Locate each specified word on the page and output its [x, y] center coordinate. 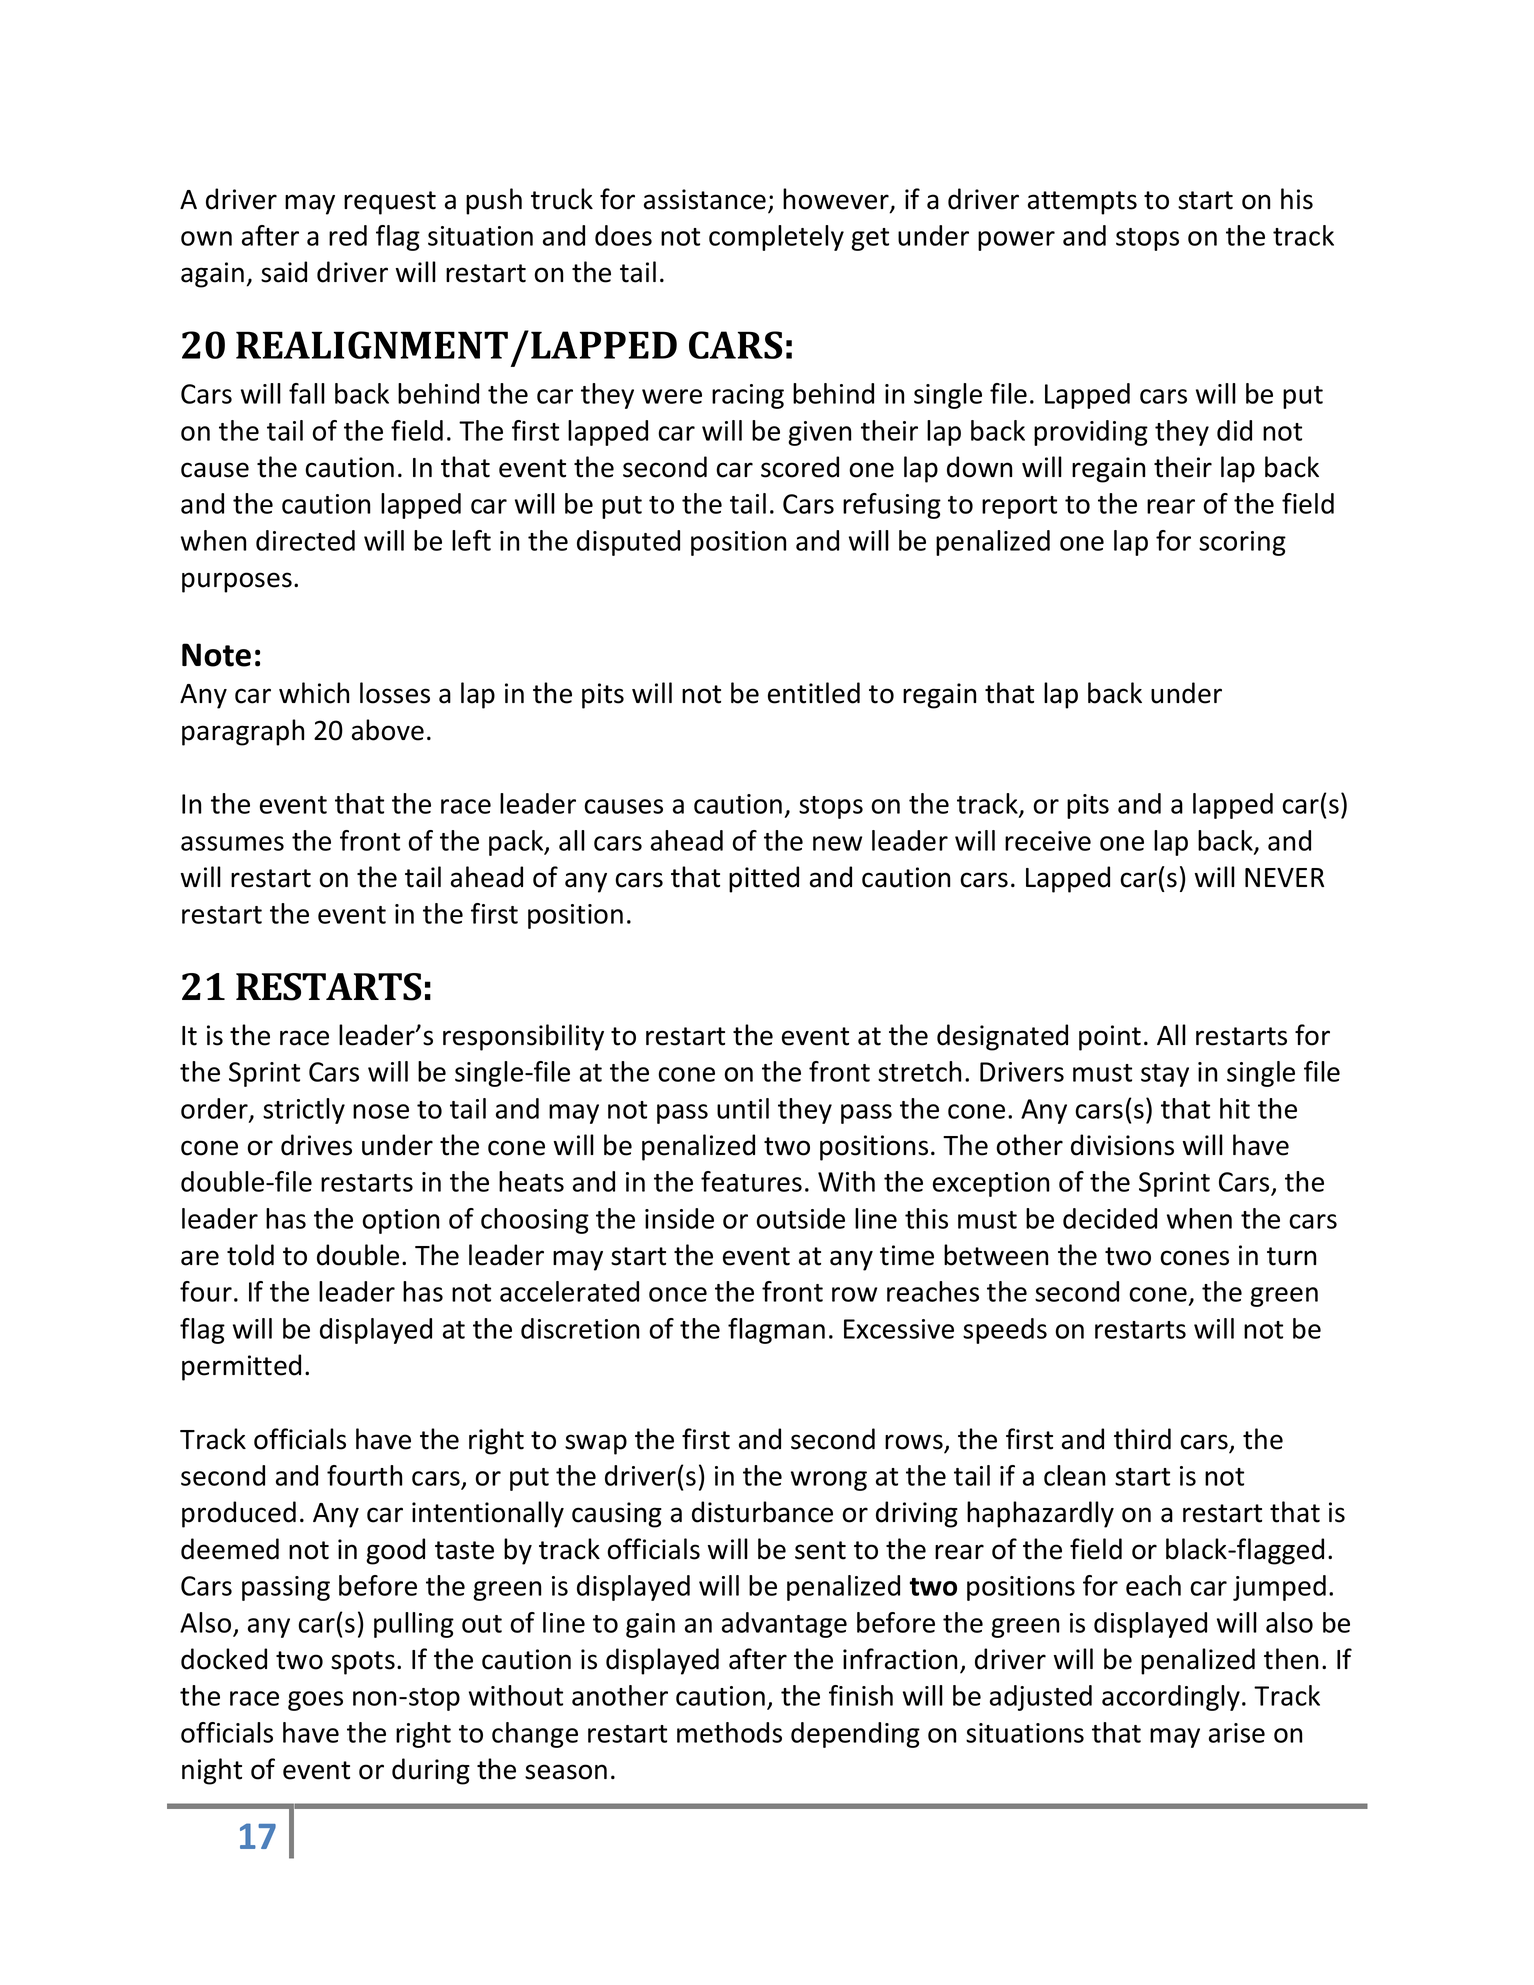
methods [729, 1732]
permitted [241, 1367]
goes [315, 1701]
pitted [764, 879]
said [284, 272]
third [1142, 1439]
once [678, 1294]
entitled [814, 693]
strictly [304, 1111]
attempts [1082, 203]
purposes [237, 582]
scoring [1242, 543]
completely [776, 238]
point [1110, 1038]
